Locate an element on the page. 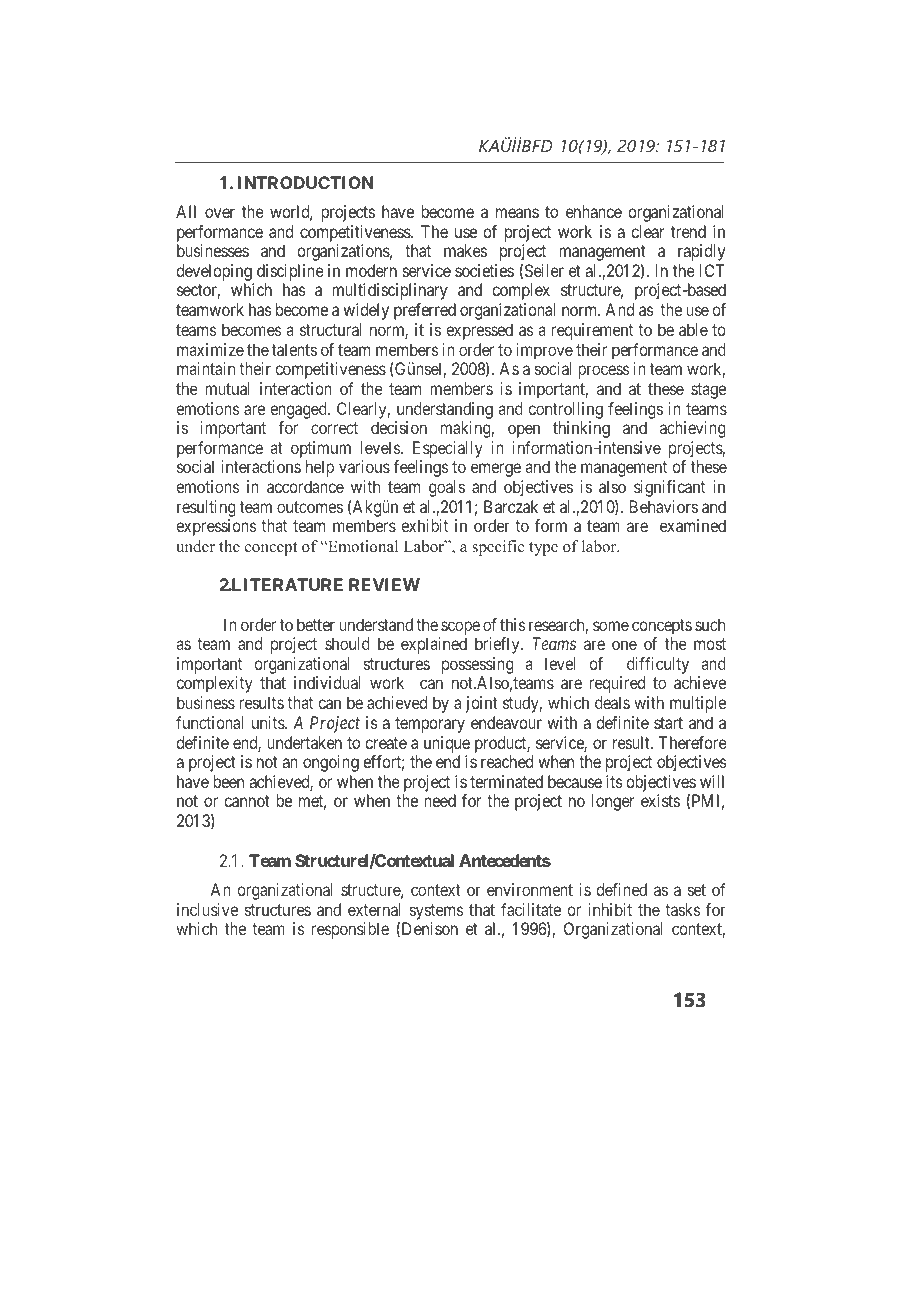 The width and height of the page is (924, 1308). unique is located at coordinates (447, 744).
